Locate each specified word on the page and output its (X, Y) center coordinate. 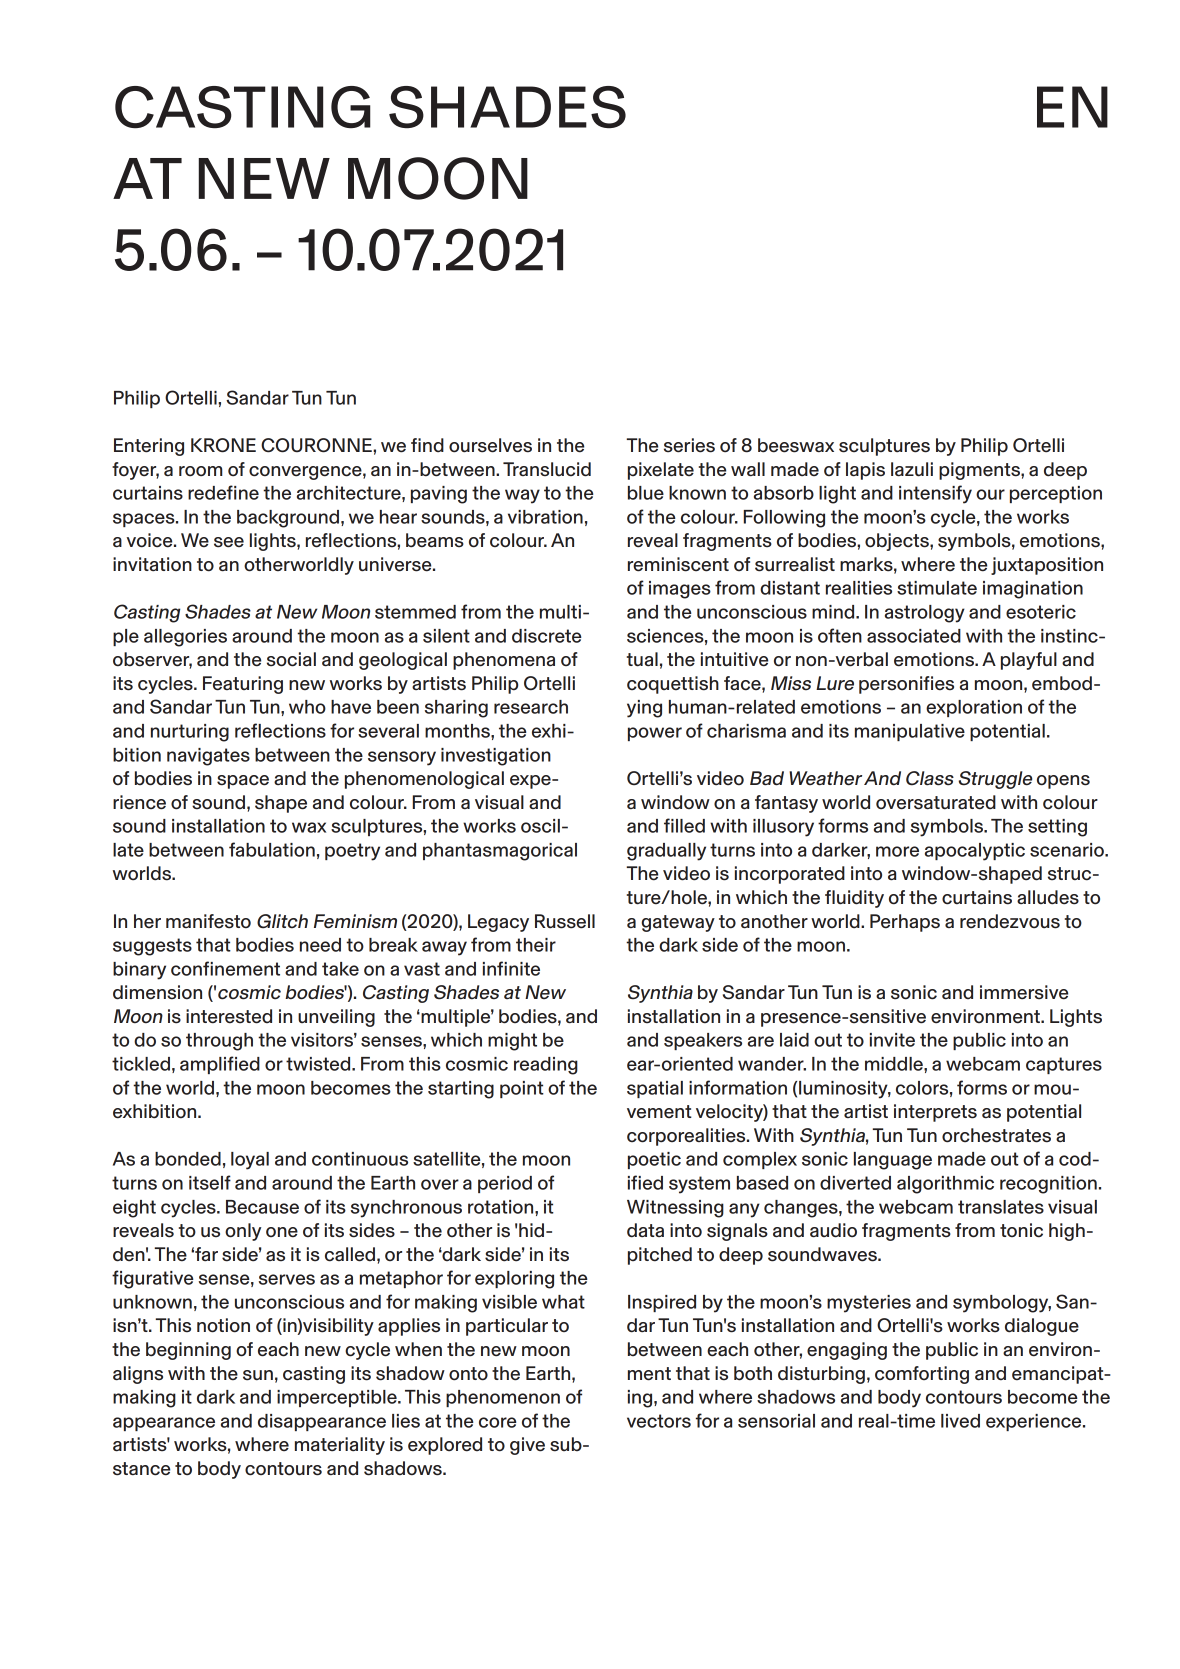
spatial (655, 1089)
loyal (250, 1161)
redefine (223, 492)
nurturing (190, 733)
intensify (935, 494)
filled (684, 825)
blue (646, 493)
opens (1063, 782)
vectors (659, 1421)
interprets (935, 1113)
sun (258, 1375)
